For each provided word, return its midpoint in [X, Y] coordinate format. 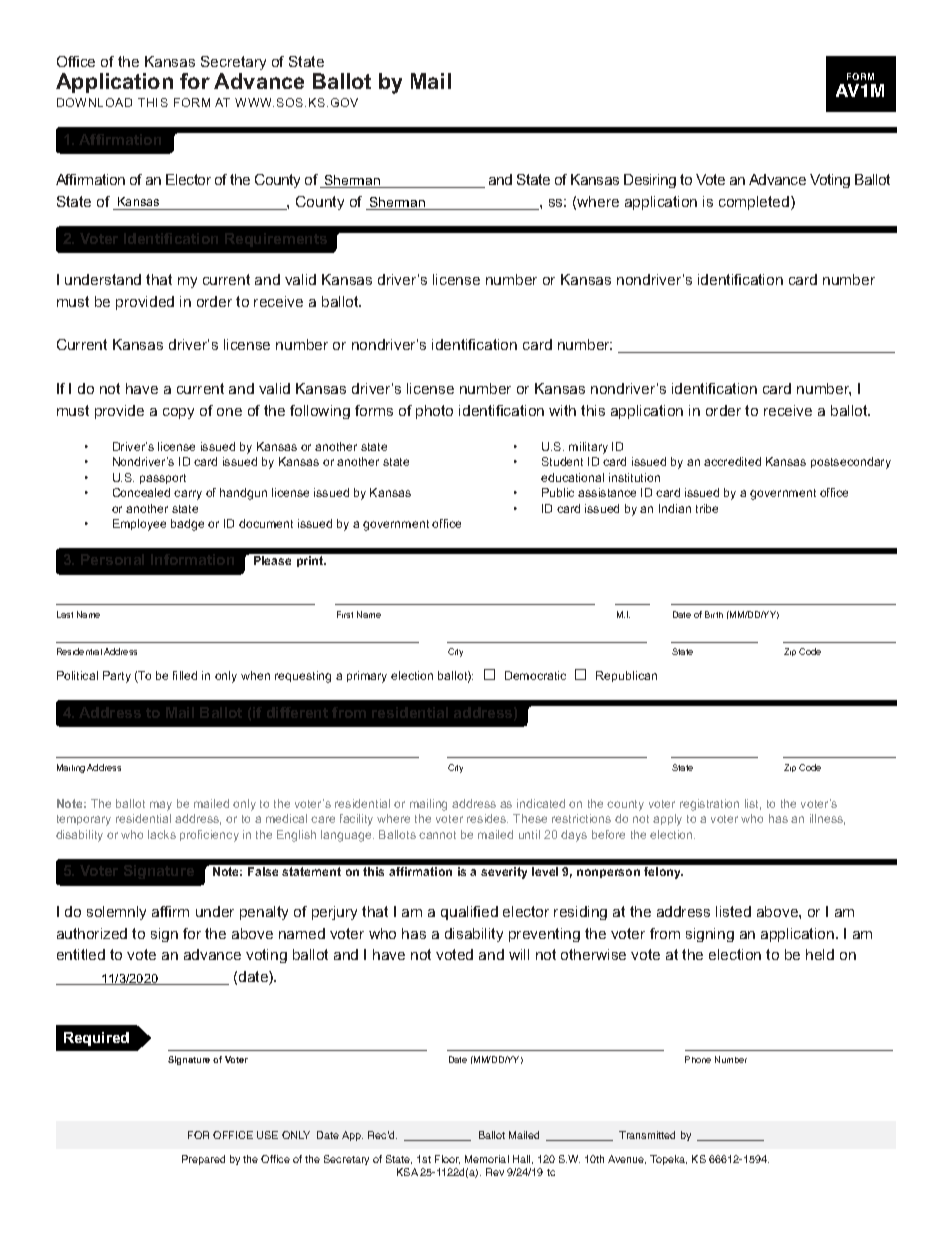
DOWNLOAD [94, 102]
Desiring [650, 181]
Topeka [668, 1160]
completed [755, 203]
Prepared [203, 1160]
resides [487, 818]
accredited [732, 461]
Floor [447, 1159]
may [161, 806]
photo [434, 412]
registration [709, 805]
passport [163, 479]
